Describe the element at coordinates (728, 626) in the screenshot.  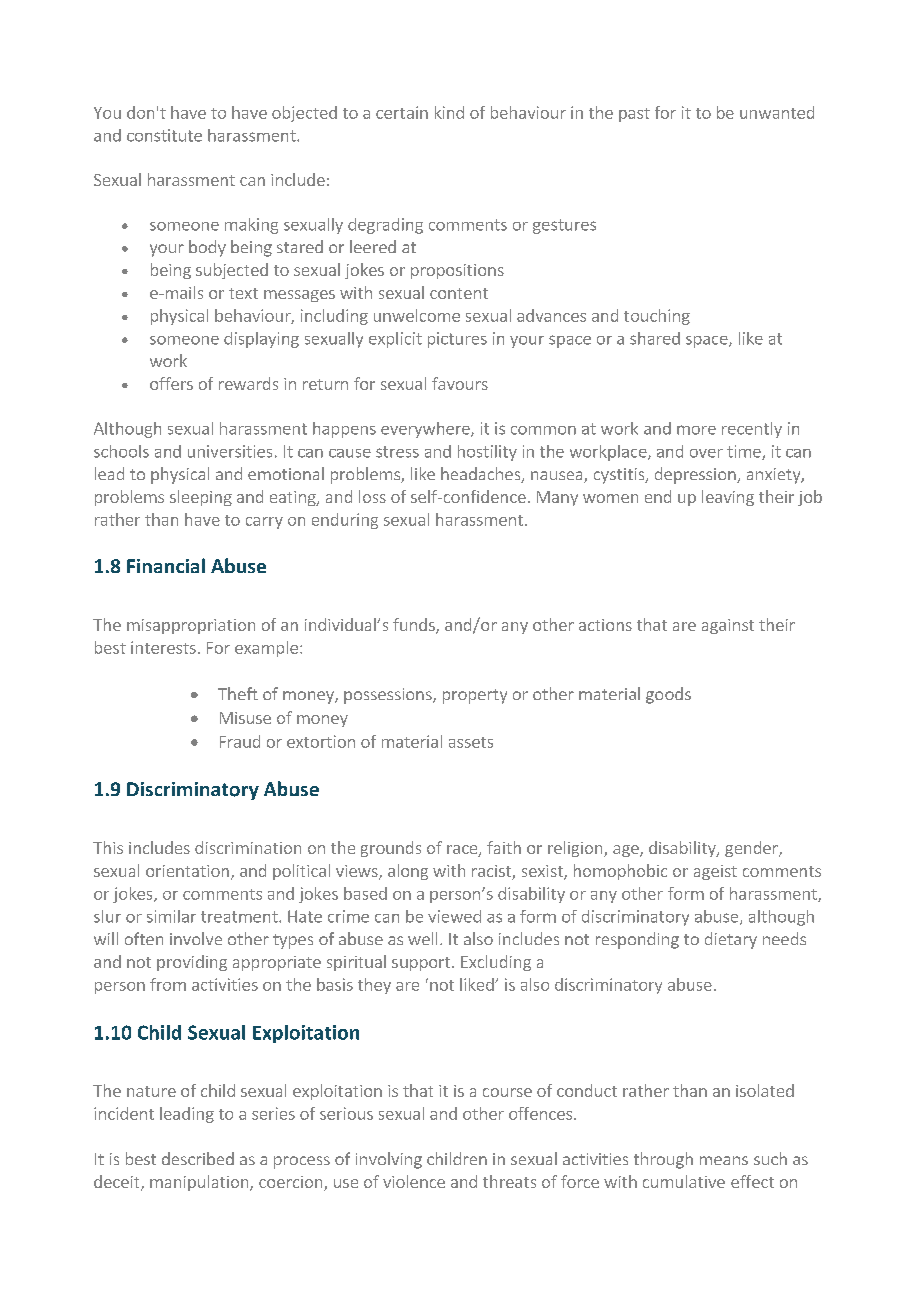
I see `against` at that location.
